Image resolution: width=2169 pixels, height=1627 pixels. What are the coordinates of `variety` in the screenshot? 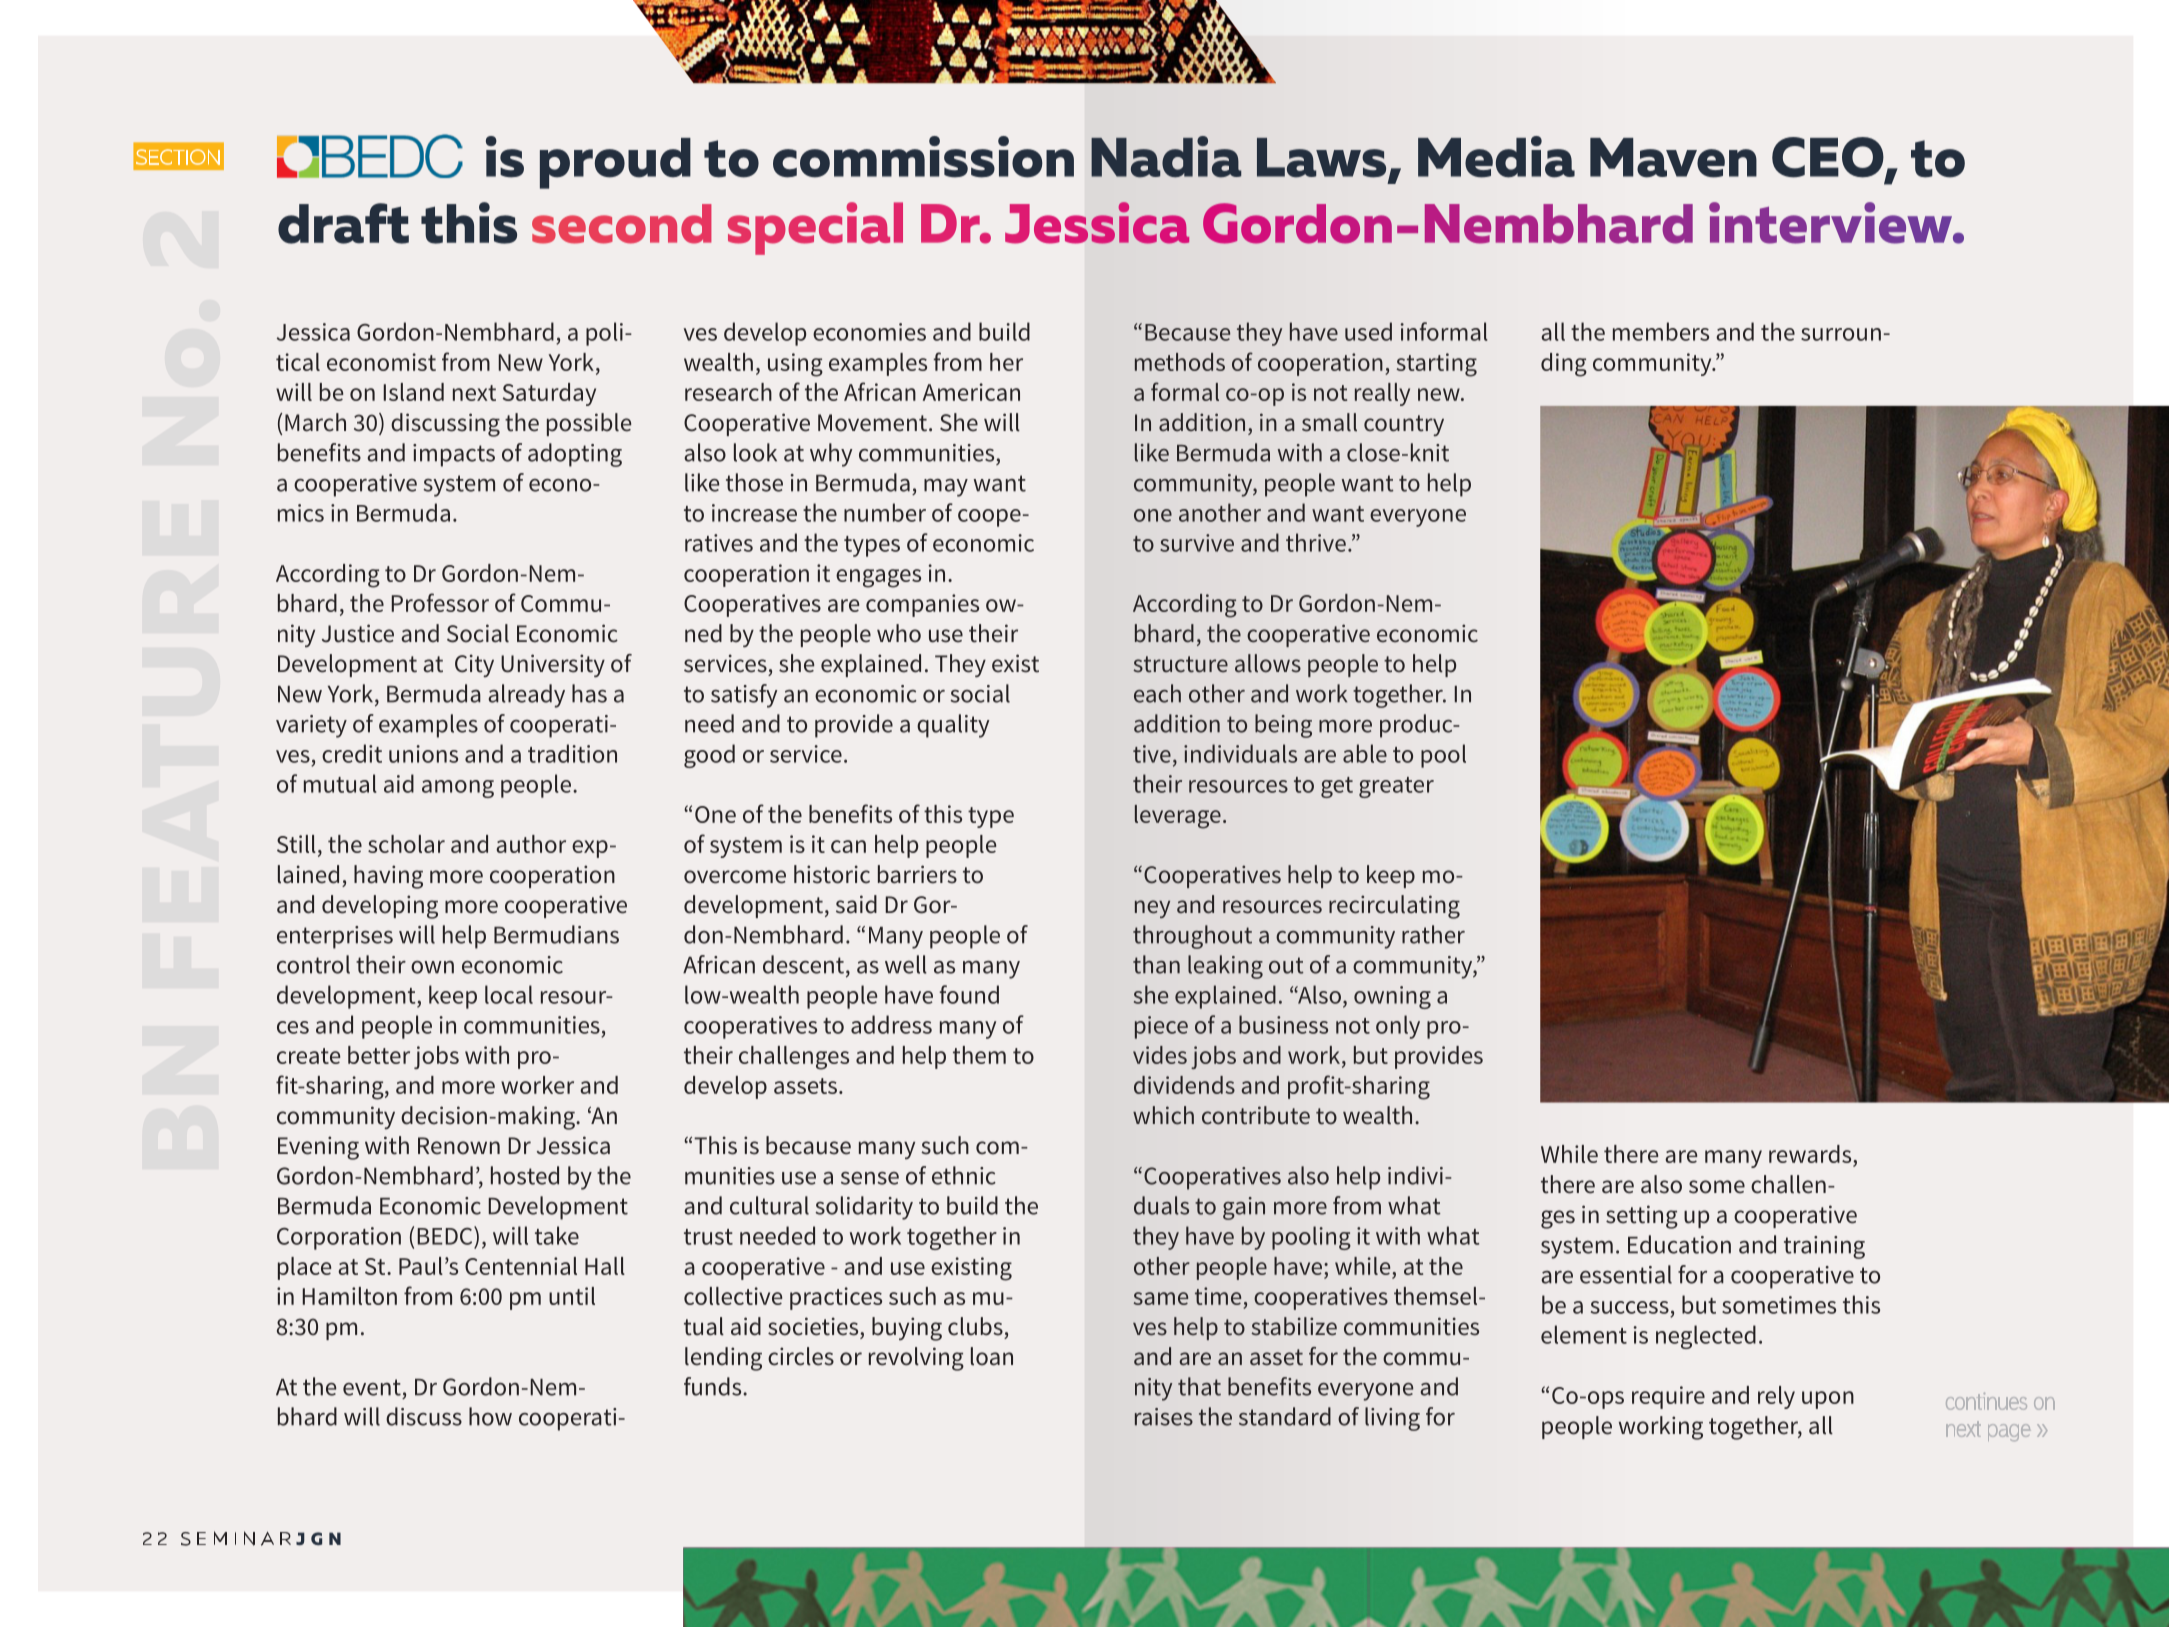 It's located at (311, 726).
